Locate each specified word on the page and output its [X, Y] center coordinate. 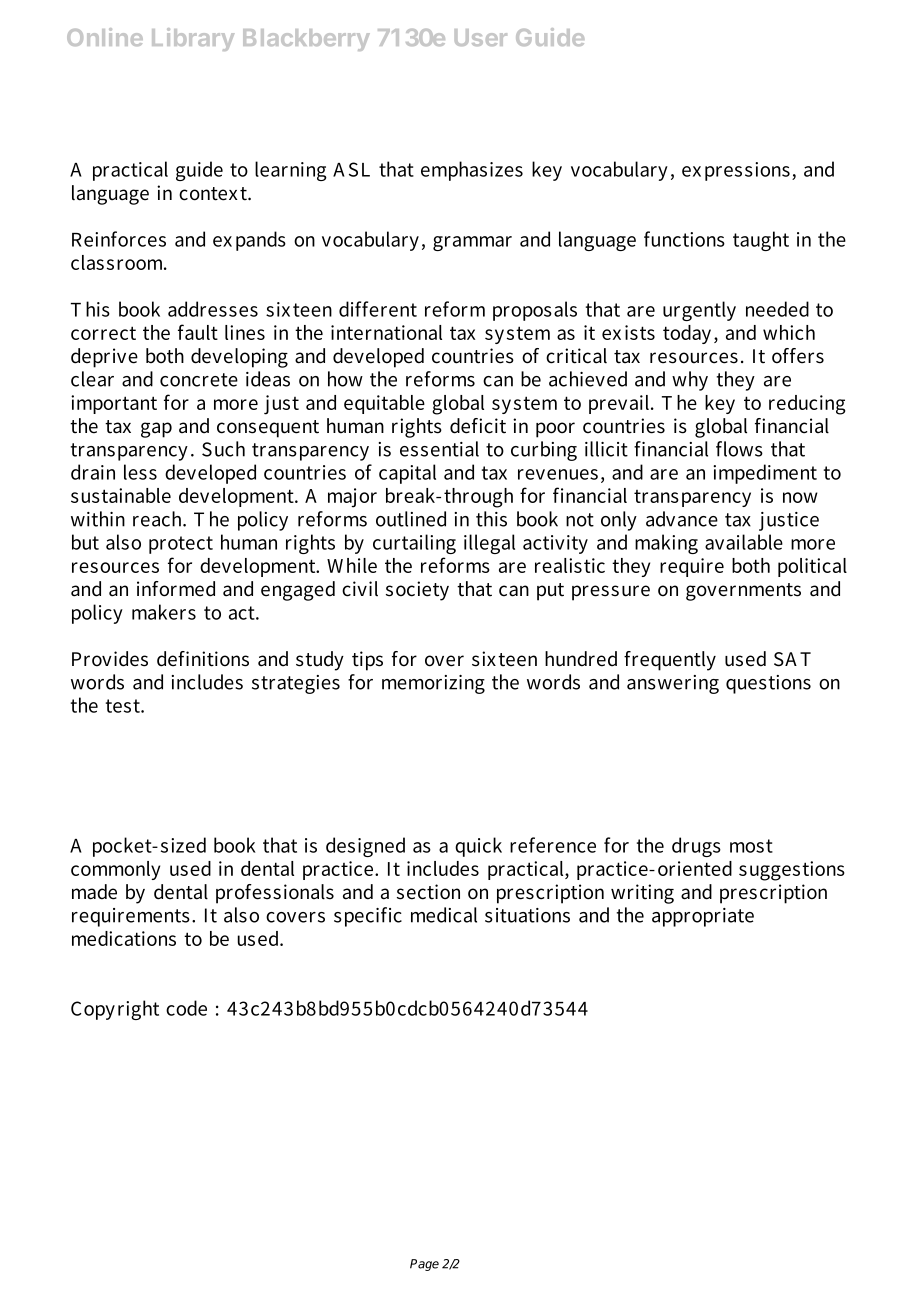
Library [193, 39]
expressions [736, 171]
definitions [203, 659]
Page [424, 1265]
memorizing [433, 684]
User [481, 37]
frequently [670, 661]
